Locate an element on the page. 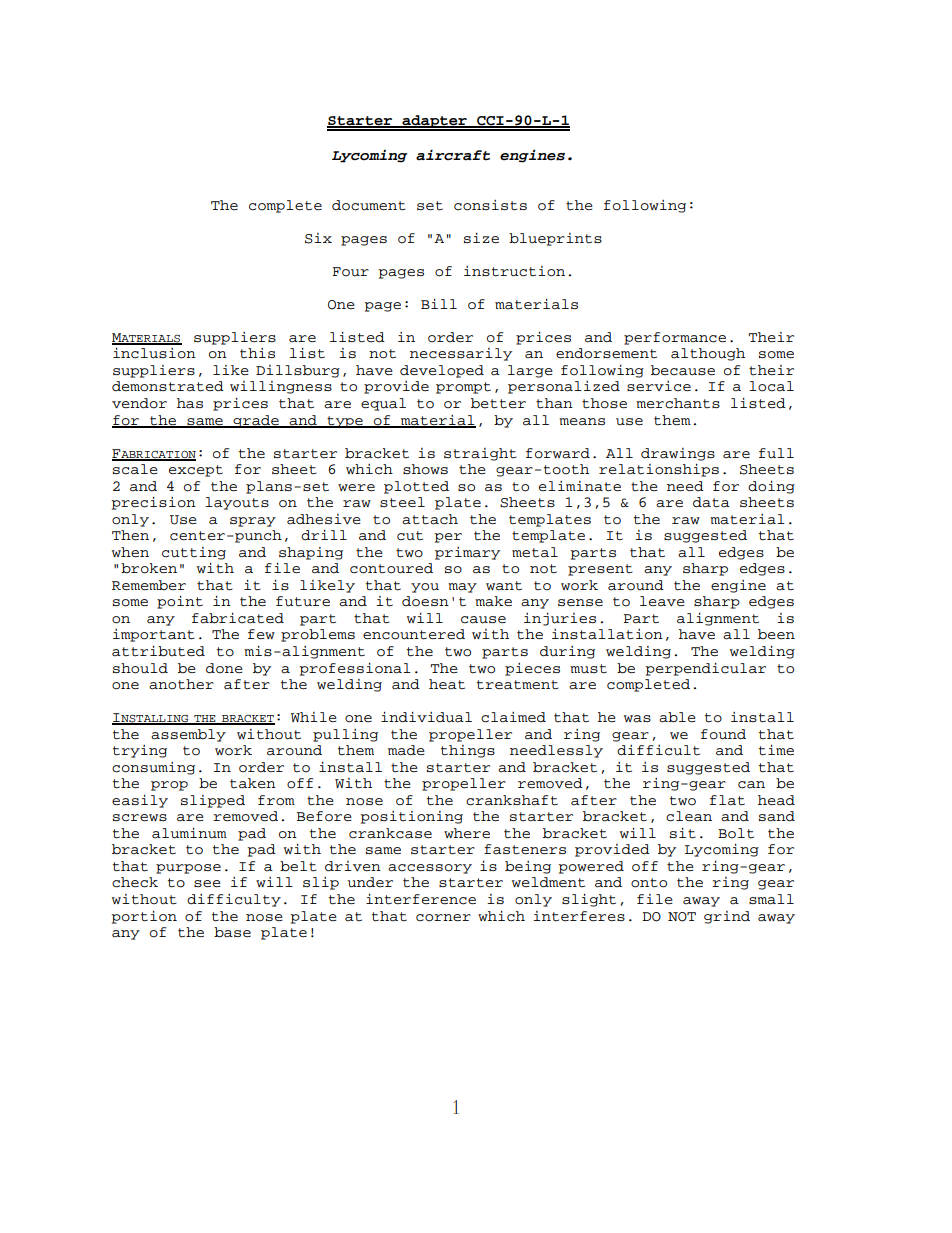 The width and height of the image is (952, 1233). done is located at coordinates (224, 668).
